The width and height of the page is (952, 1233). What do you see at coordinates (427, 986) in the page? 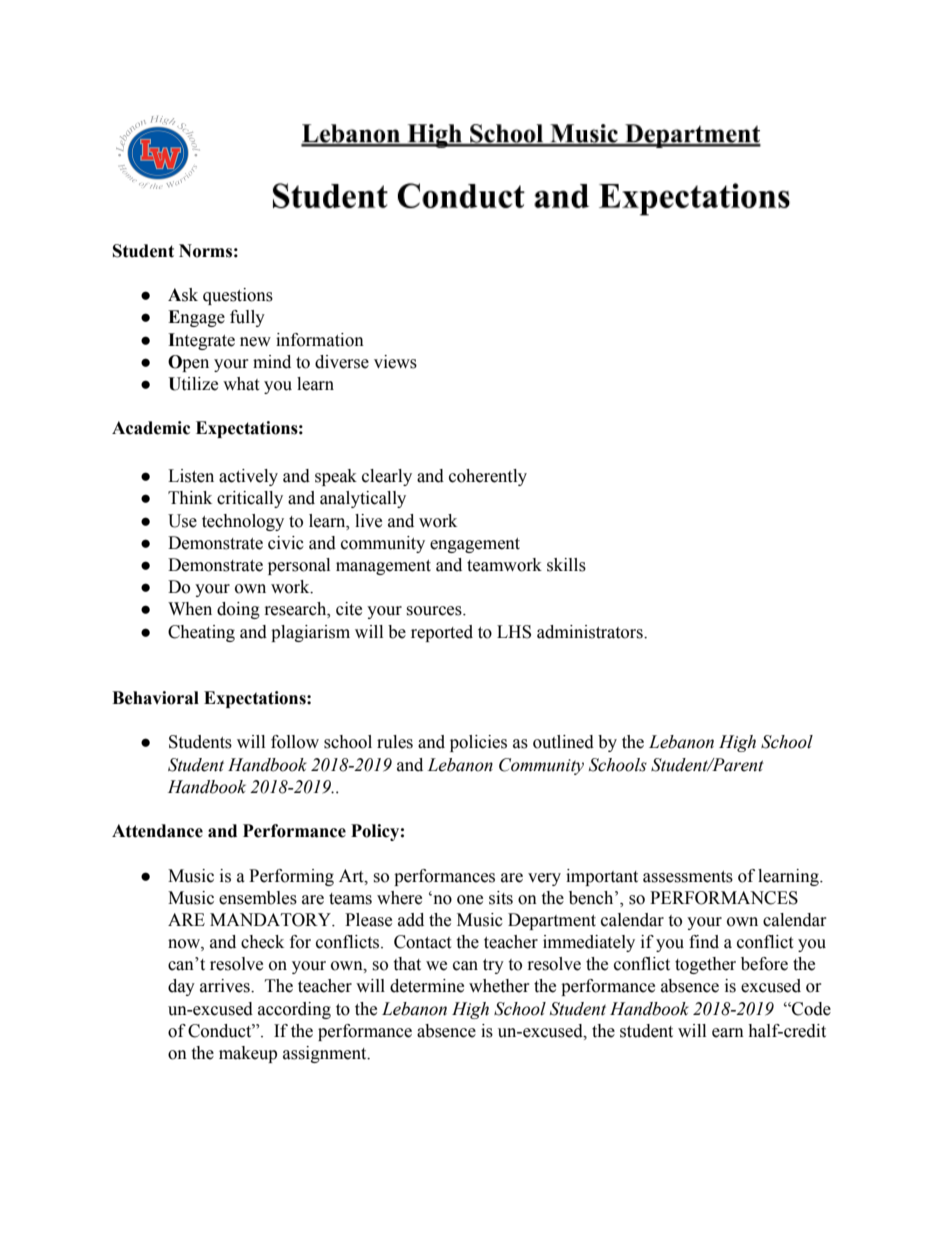
I see `determine` at bounding box center [427, 986].
